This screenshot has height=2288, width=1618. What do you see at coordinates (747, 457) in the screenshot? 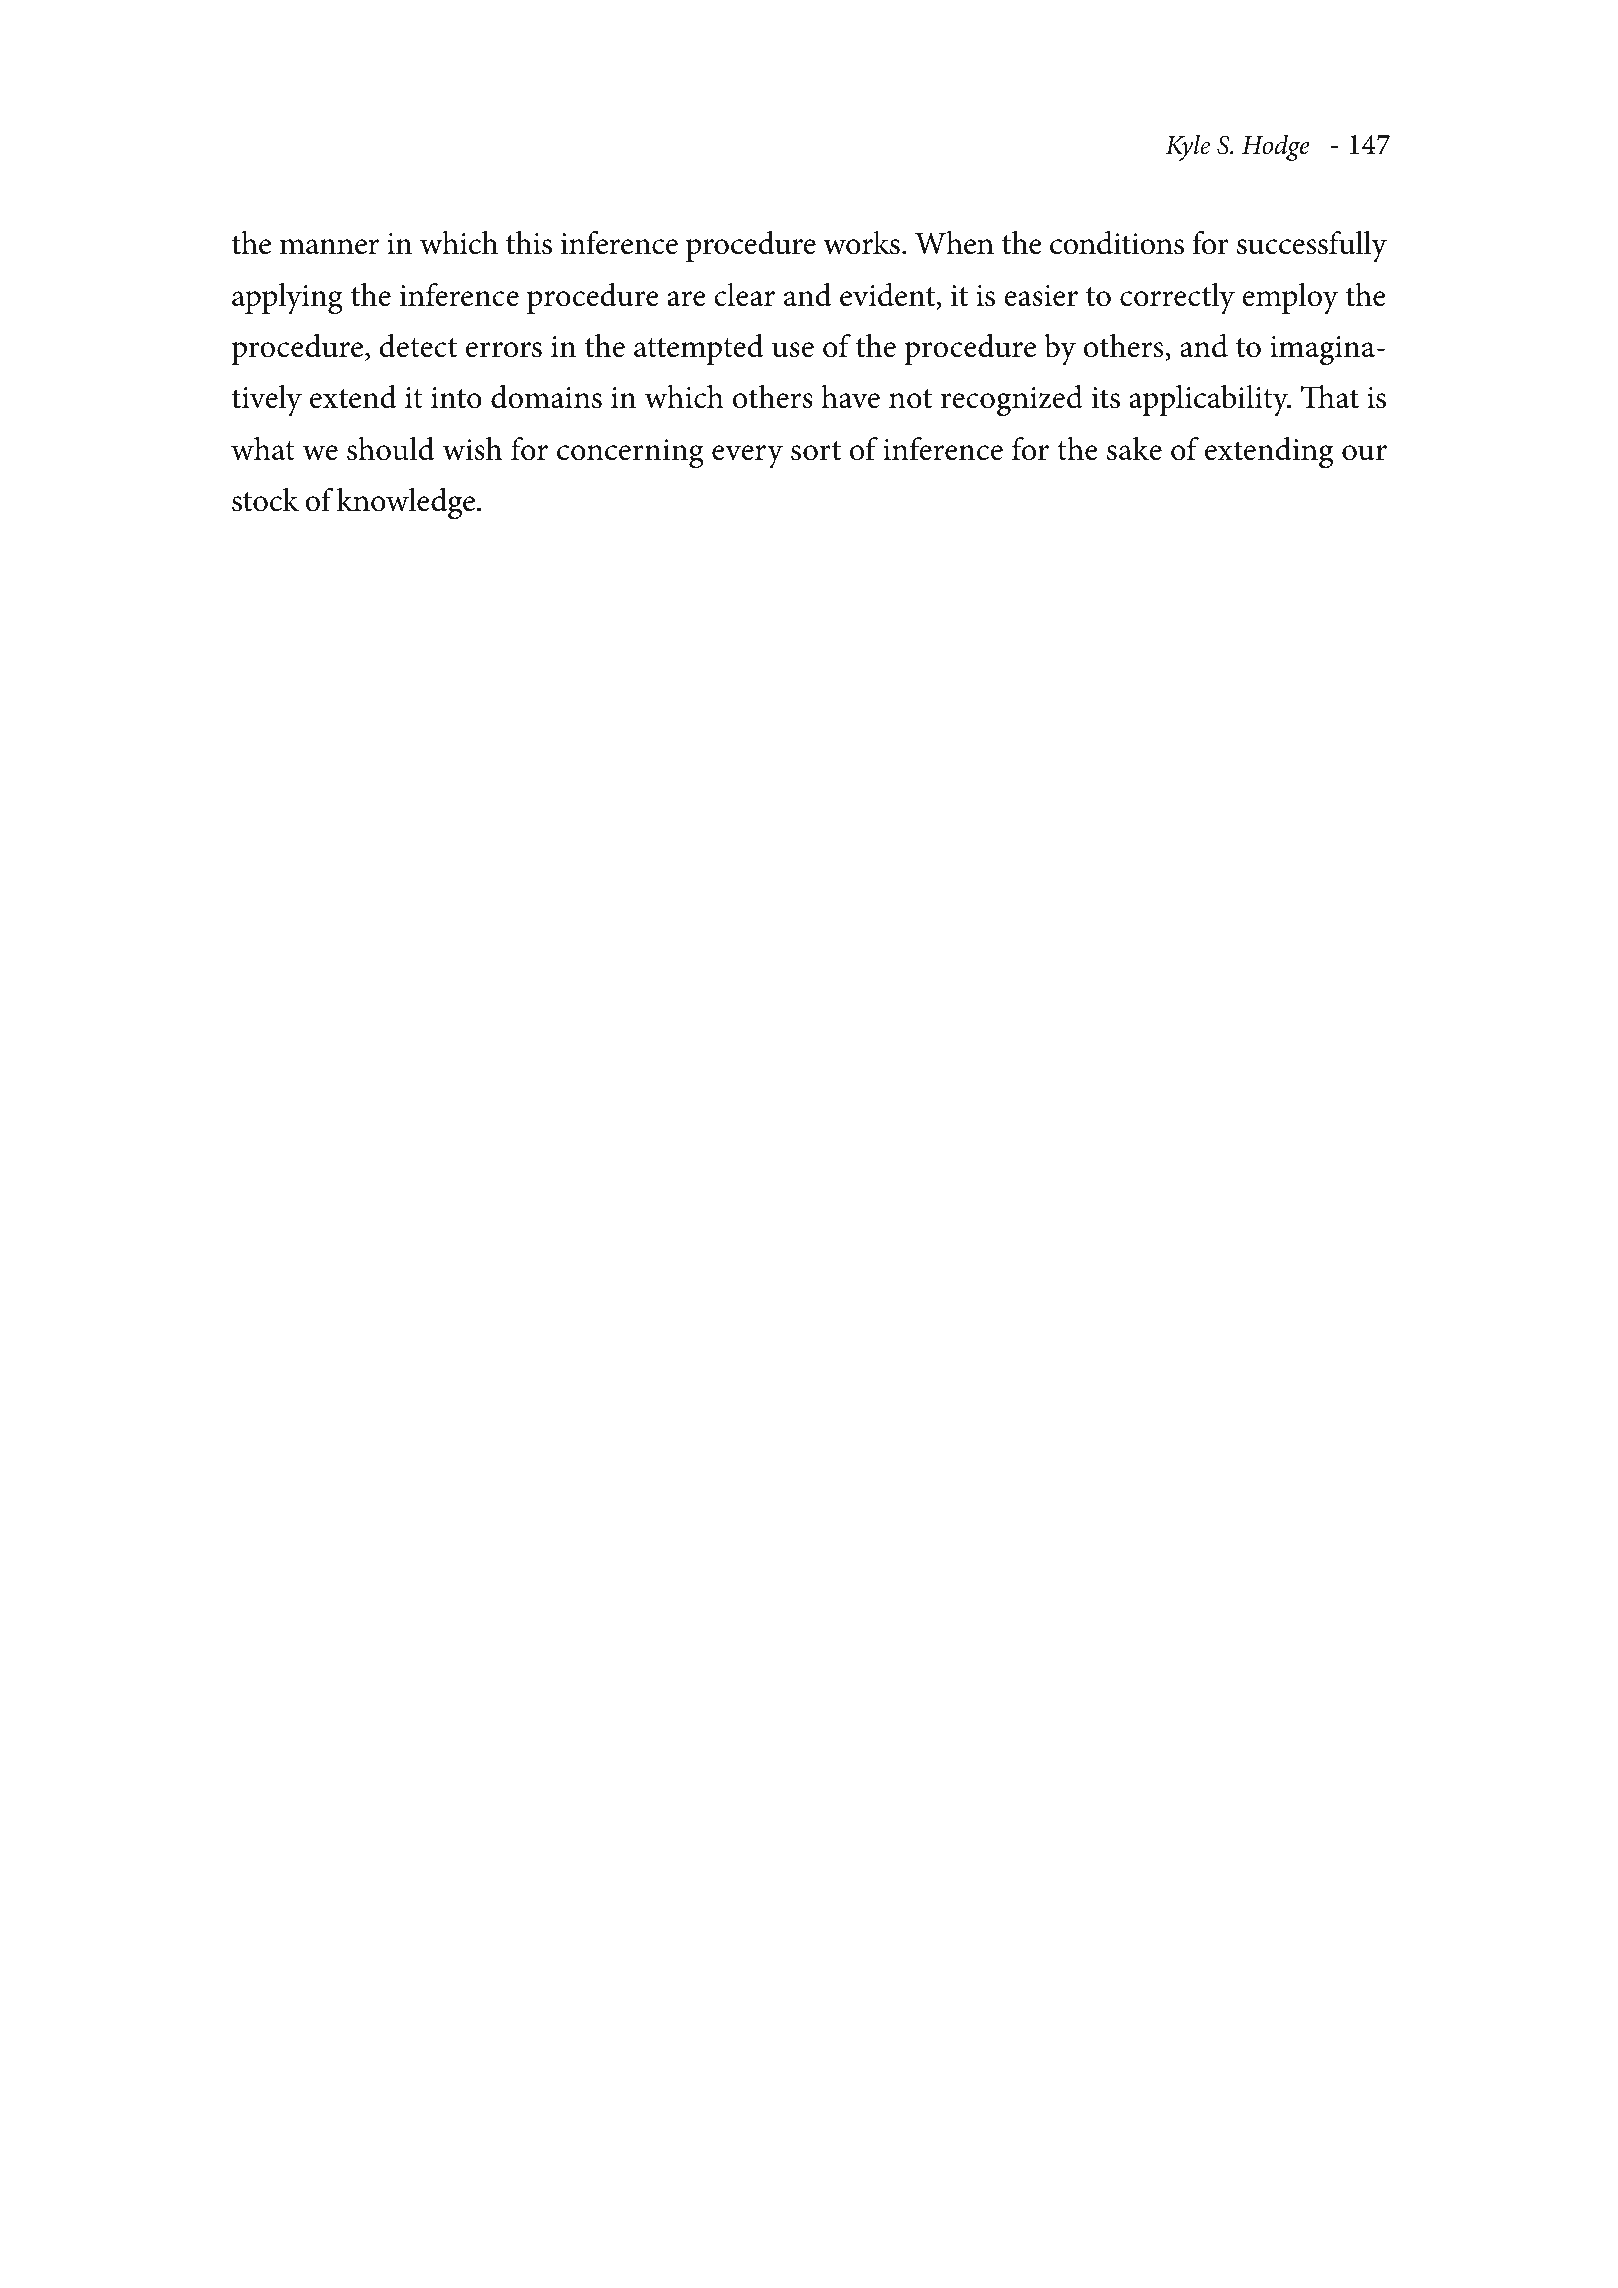
I see `every` at bounding box center [747, 457].
